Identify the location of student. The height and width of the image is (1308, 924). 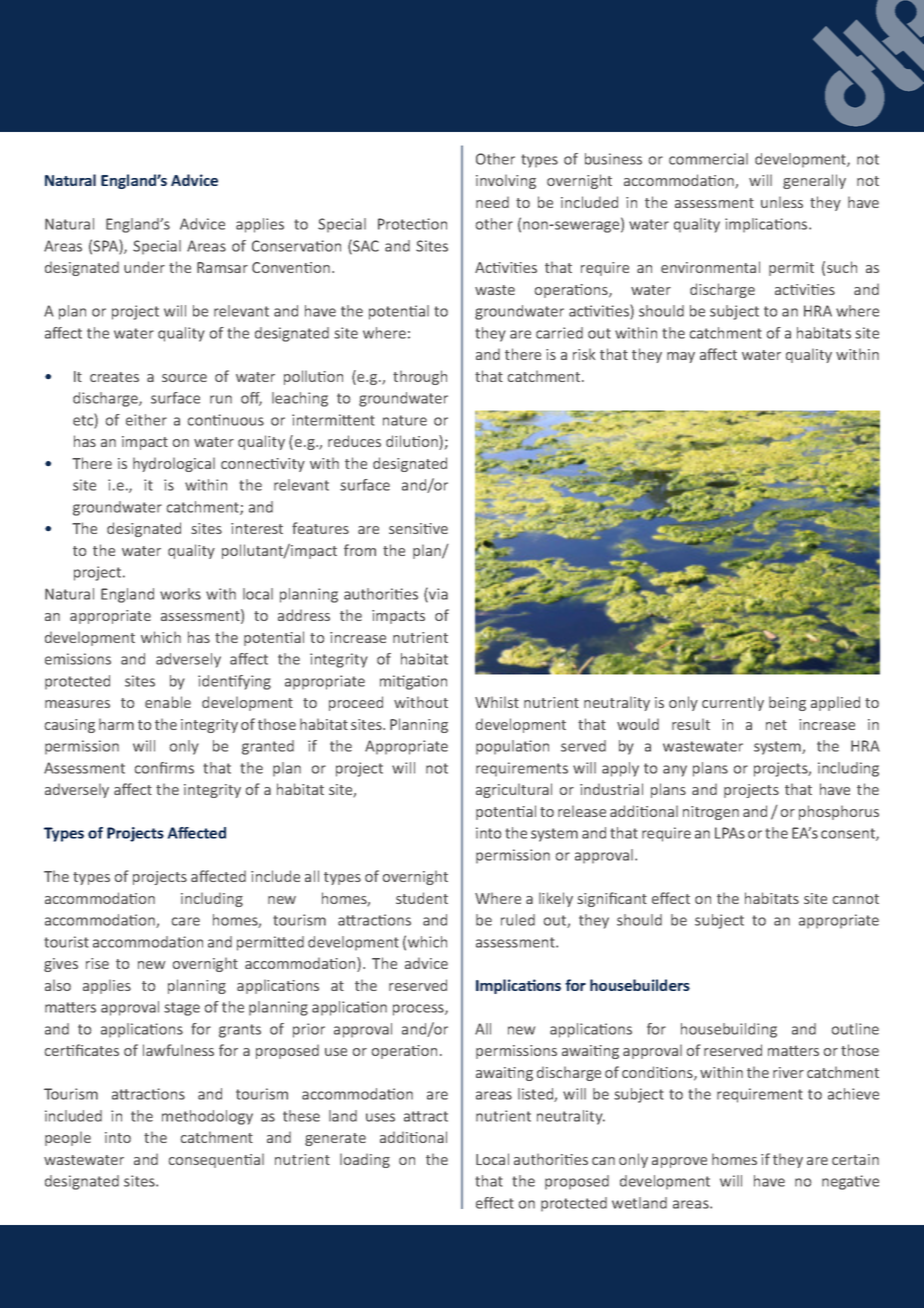
(422, 898).
